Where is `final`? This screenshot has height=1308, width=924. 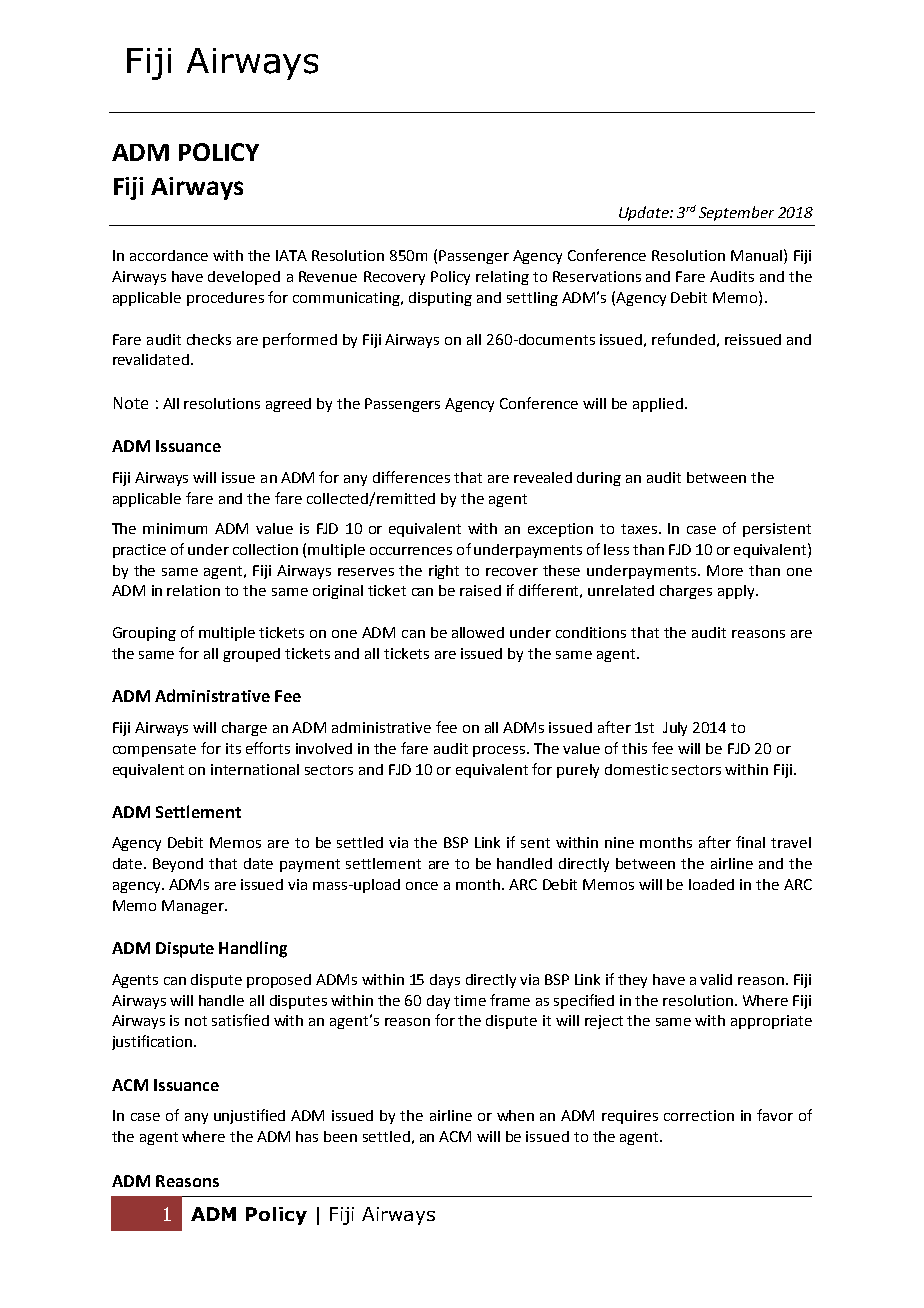 final is located at coordinates (750, 842).
